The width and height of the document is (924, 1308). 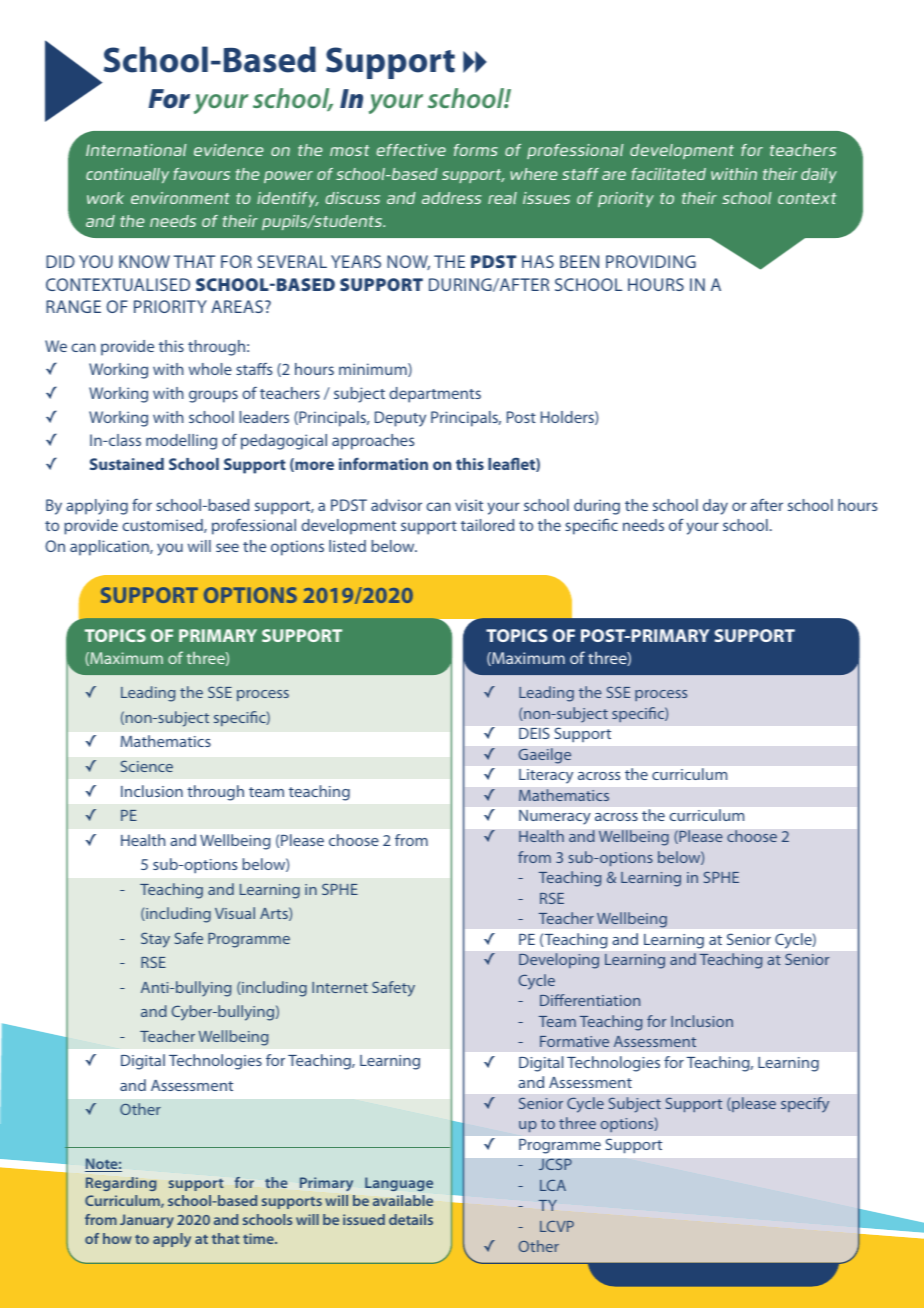 I want to click on day, so click(x=715, y=507).
